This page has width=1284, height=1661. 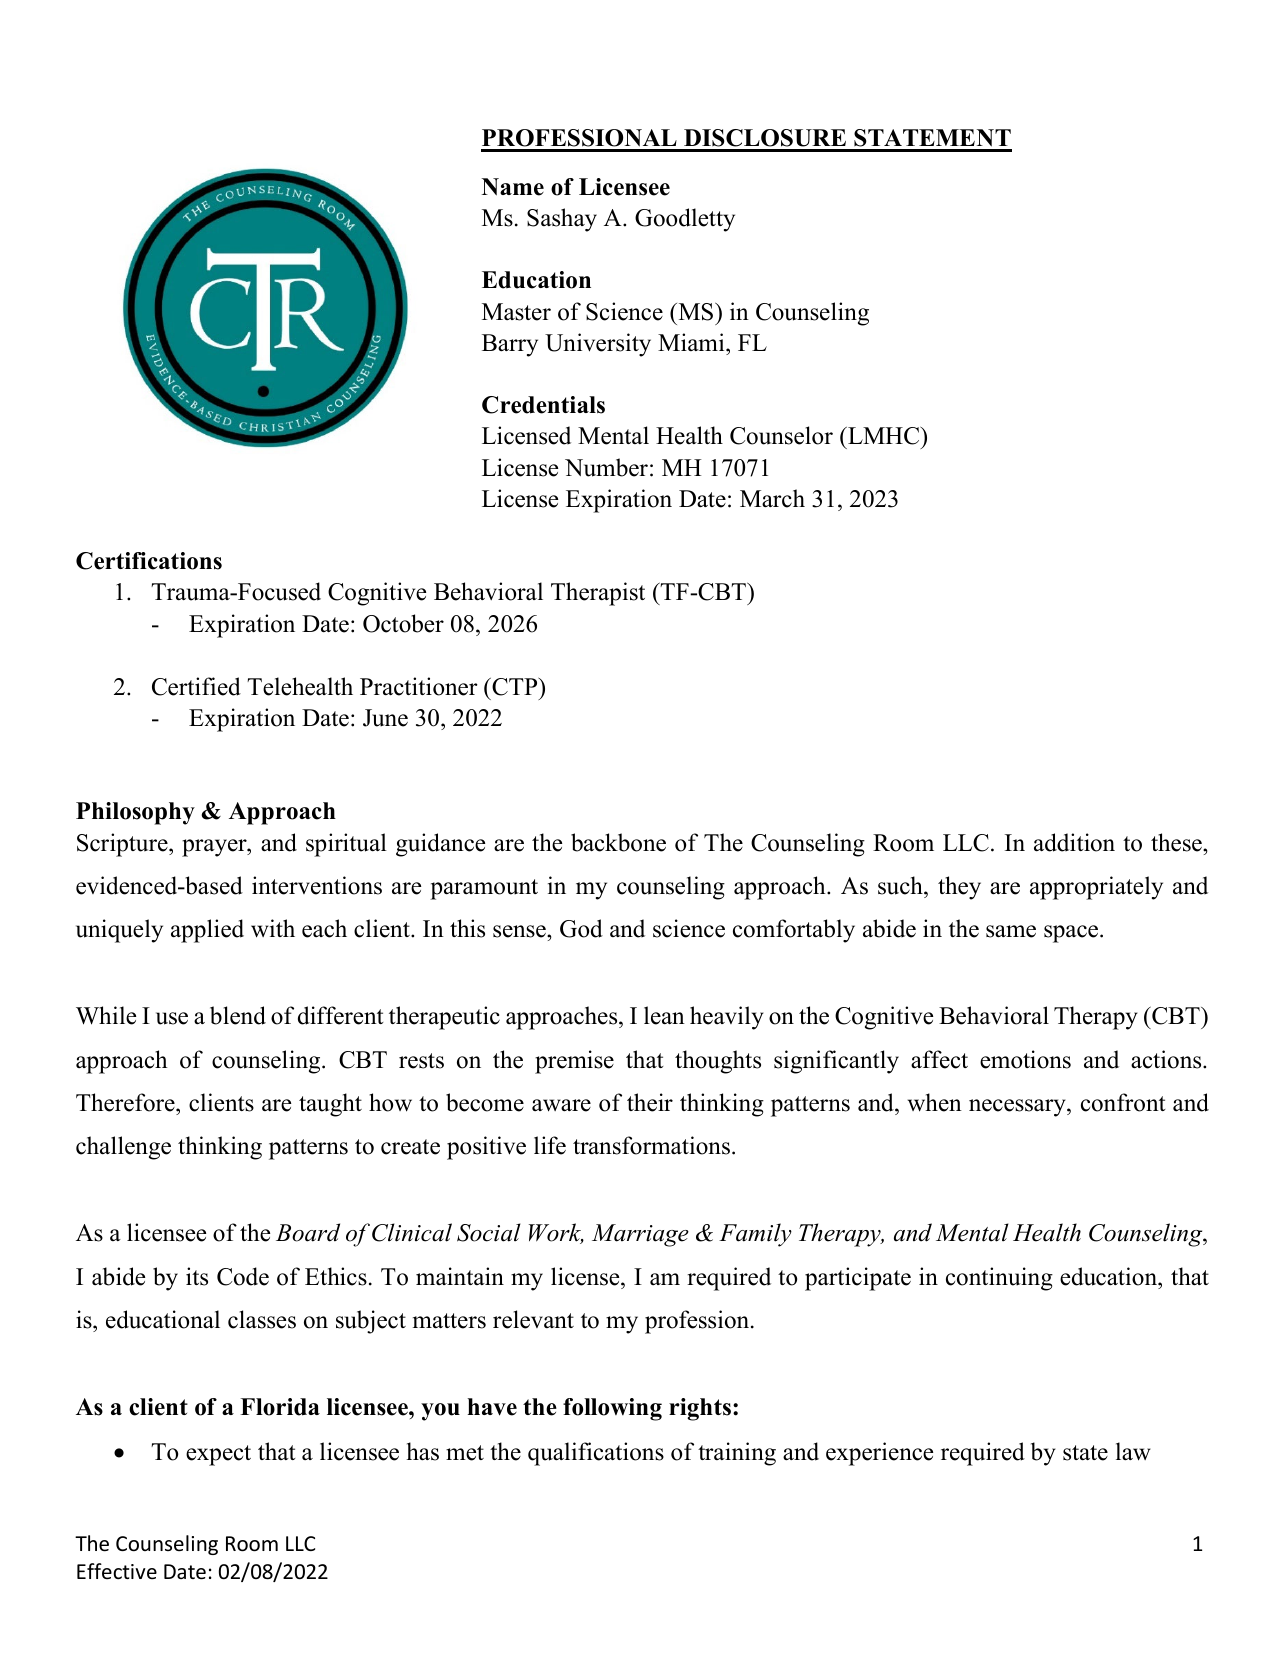 I want to click on qualifications, so click(x=596, y=1454).
